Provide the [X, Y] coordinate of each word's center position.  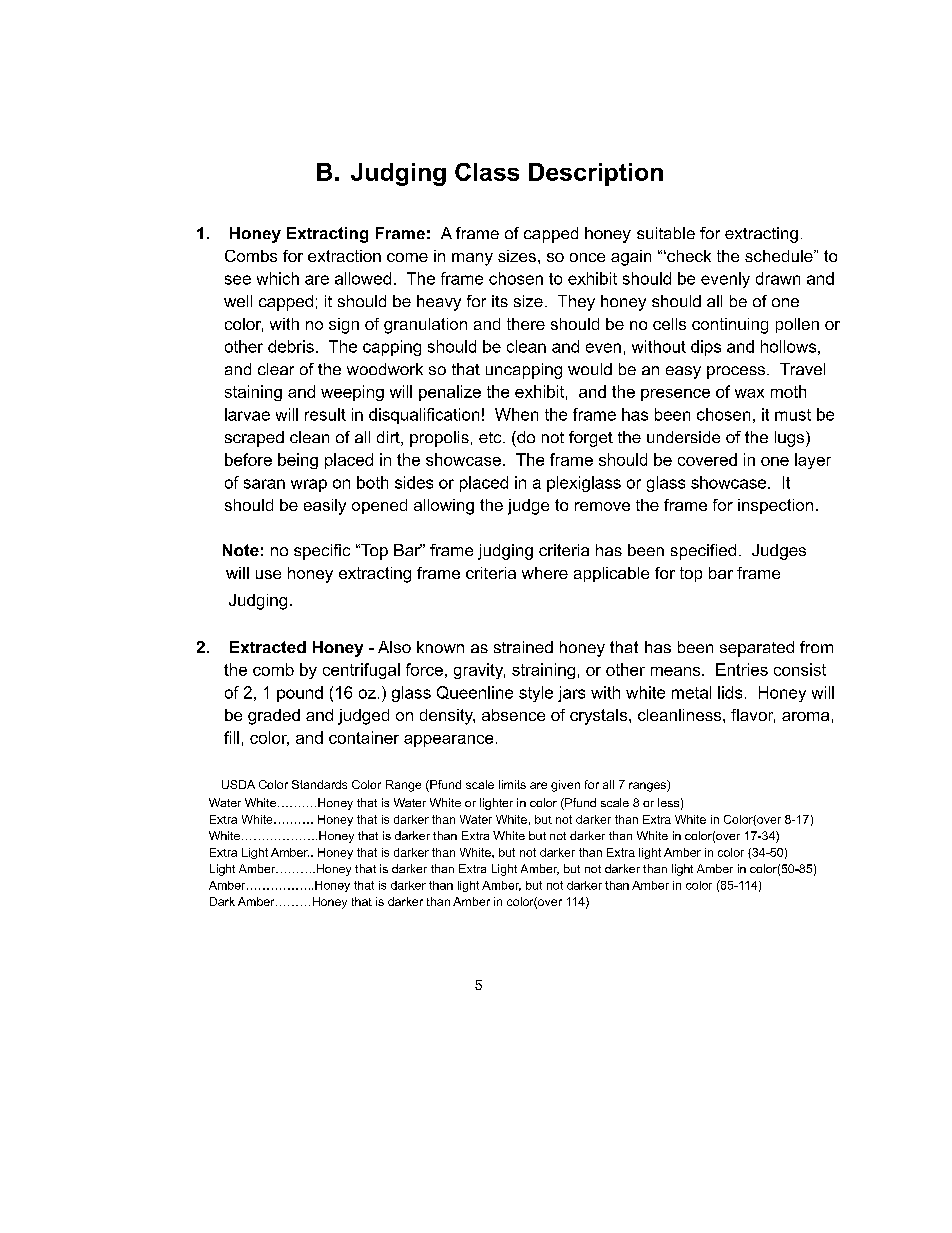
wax [749, 393]
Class [487, 172]
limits [512, 784]
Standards [319, 784]
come [407, 257]
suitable [666, 233]
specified [703, 552]
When [516, 414]
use [268, 574]
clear [276, 369]
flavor [753, 716]
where [545, 573]
